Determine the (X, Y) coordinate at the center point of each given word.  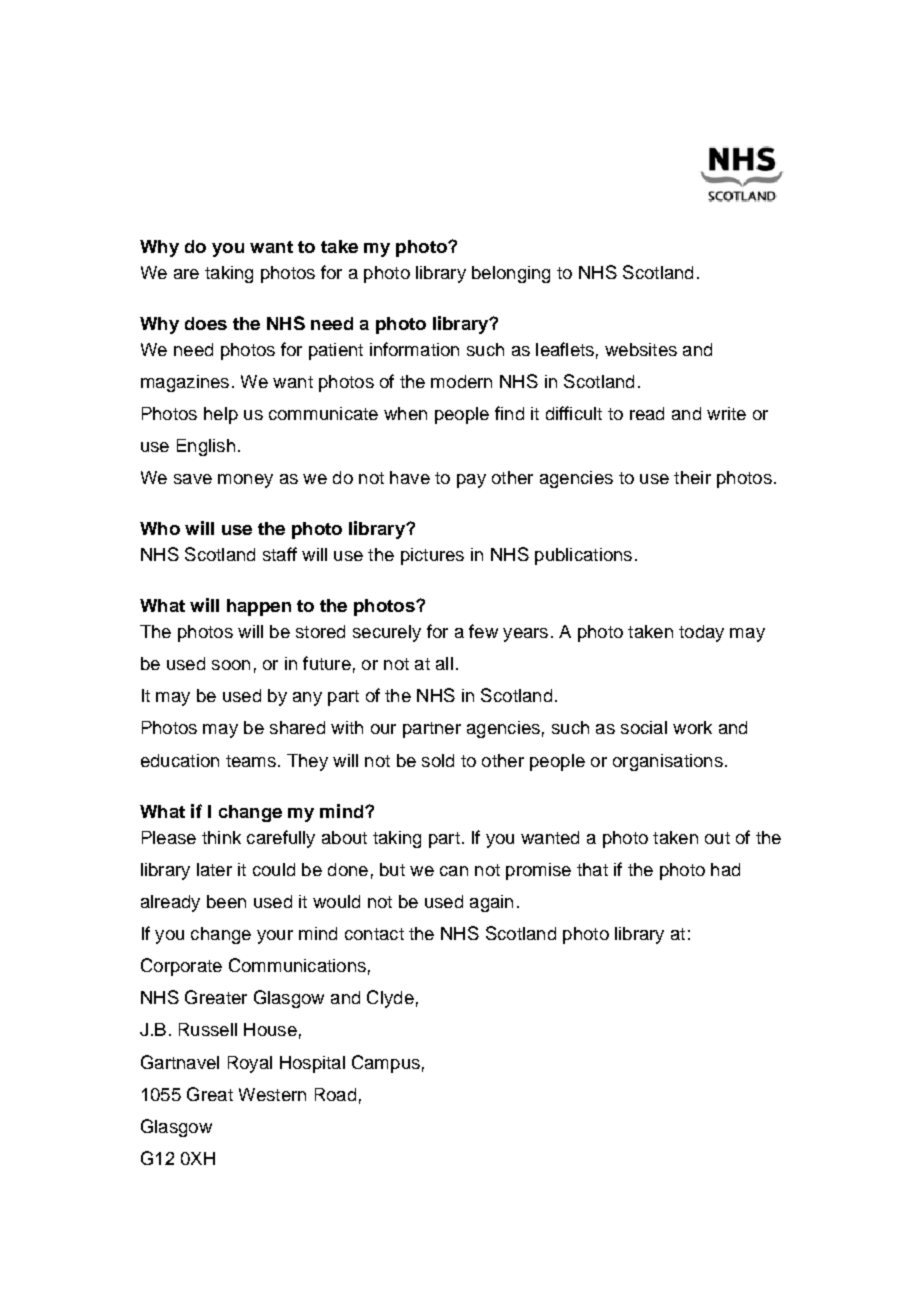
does (206, 323)
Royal (250, 1064)
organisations (668, 762)
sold (438, 760)
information (414, 349)
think (221, 837)
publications (583, 556)
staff (280, 554)
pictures (432, 556)
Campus (386, 1064)
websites (641, 349)
